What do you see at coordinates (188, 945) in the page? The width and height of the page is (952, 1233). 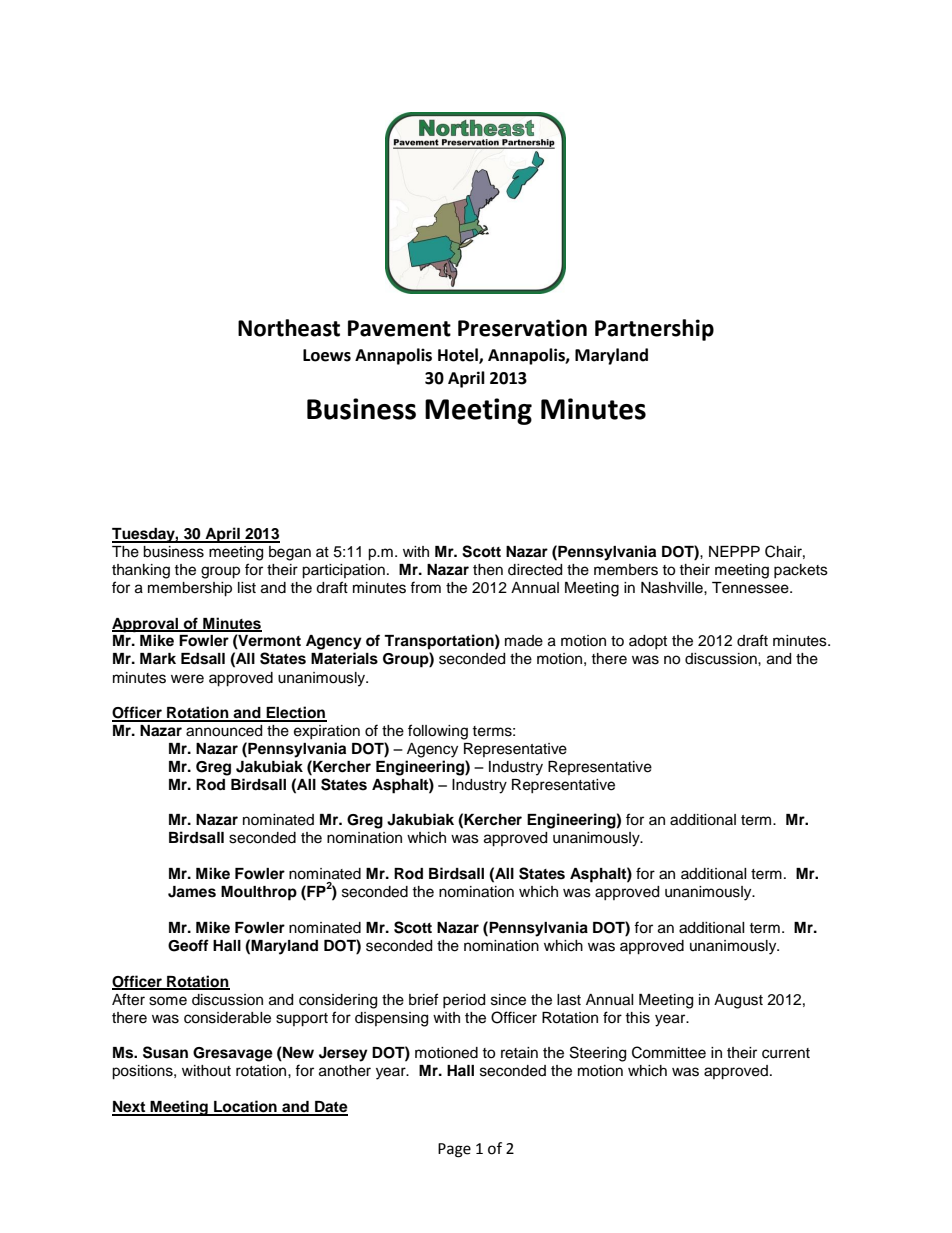 I see `Geoff` at bounding box center [188, 945].
